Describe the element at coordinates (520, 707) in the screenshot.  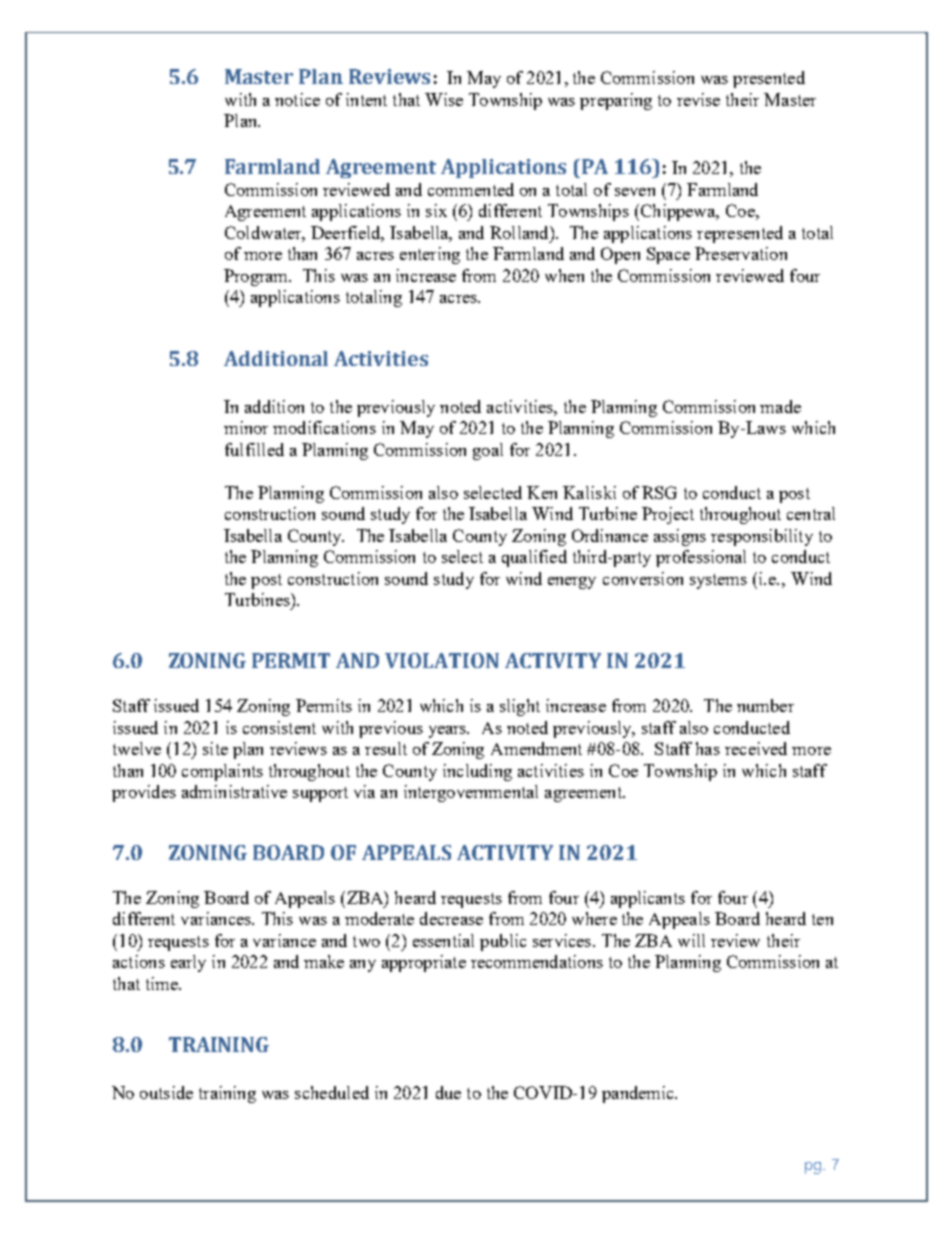
I see `slight` at that location.
